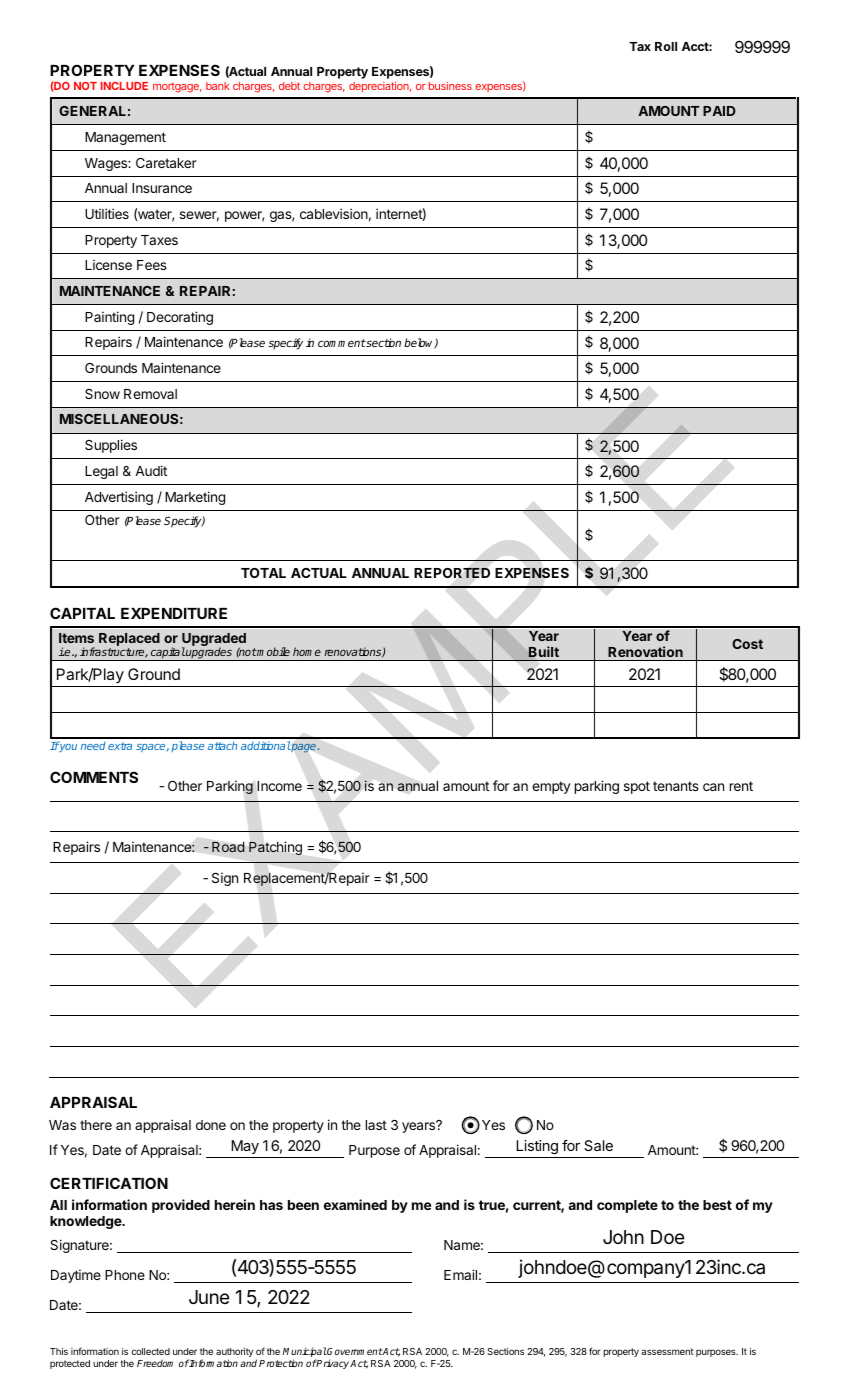 The width and height of the screenshot is (849, 1400). What do you see at coordinates (747, 644) in the screenshot?
I see `Cost` at bounding box center [747, 644].
